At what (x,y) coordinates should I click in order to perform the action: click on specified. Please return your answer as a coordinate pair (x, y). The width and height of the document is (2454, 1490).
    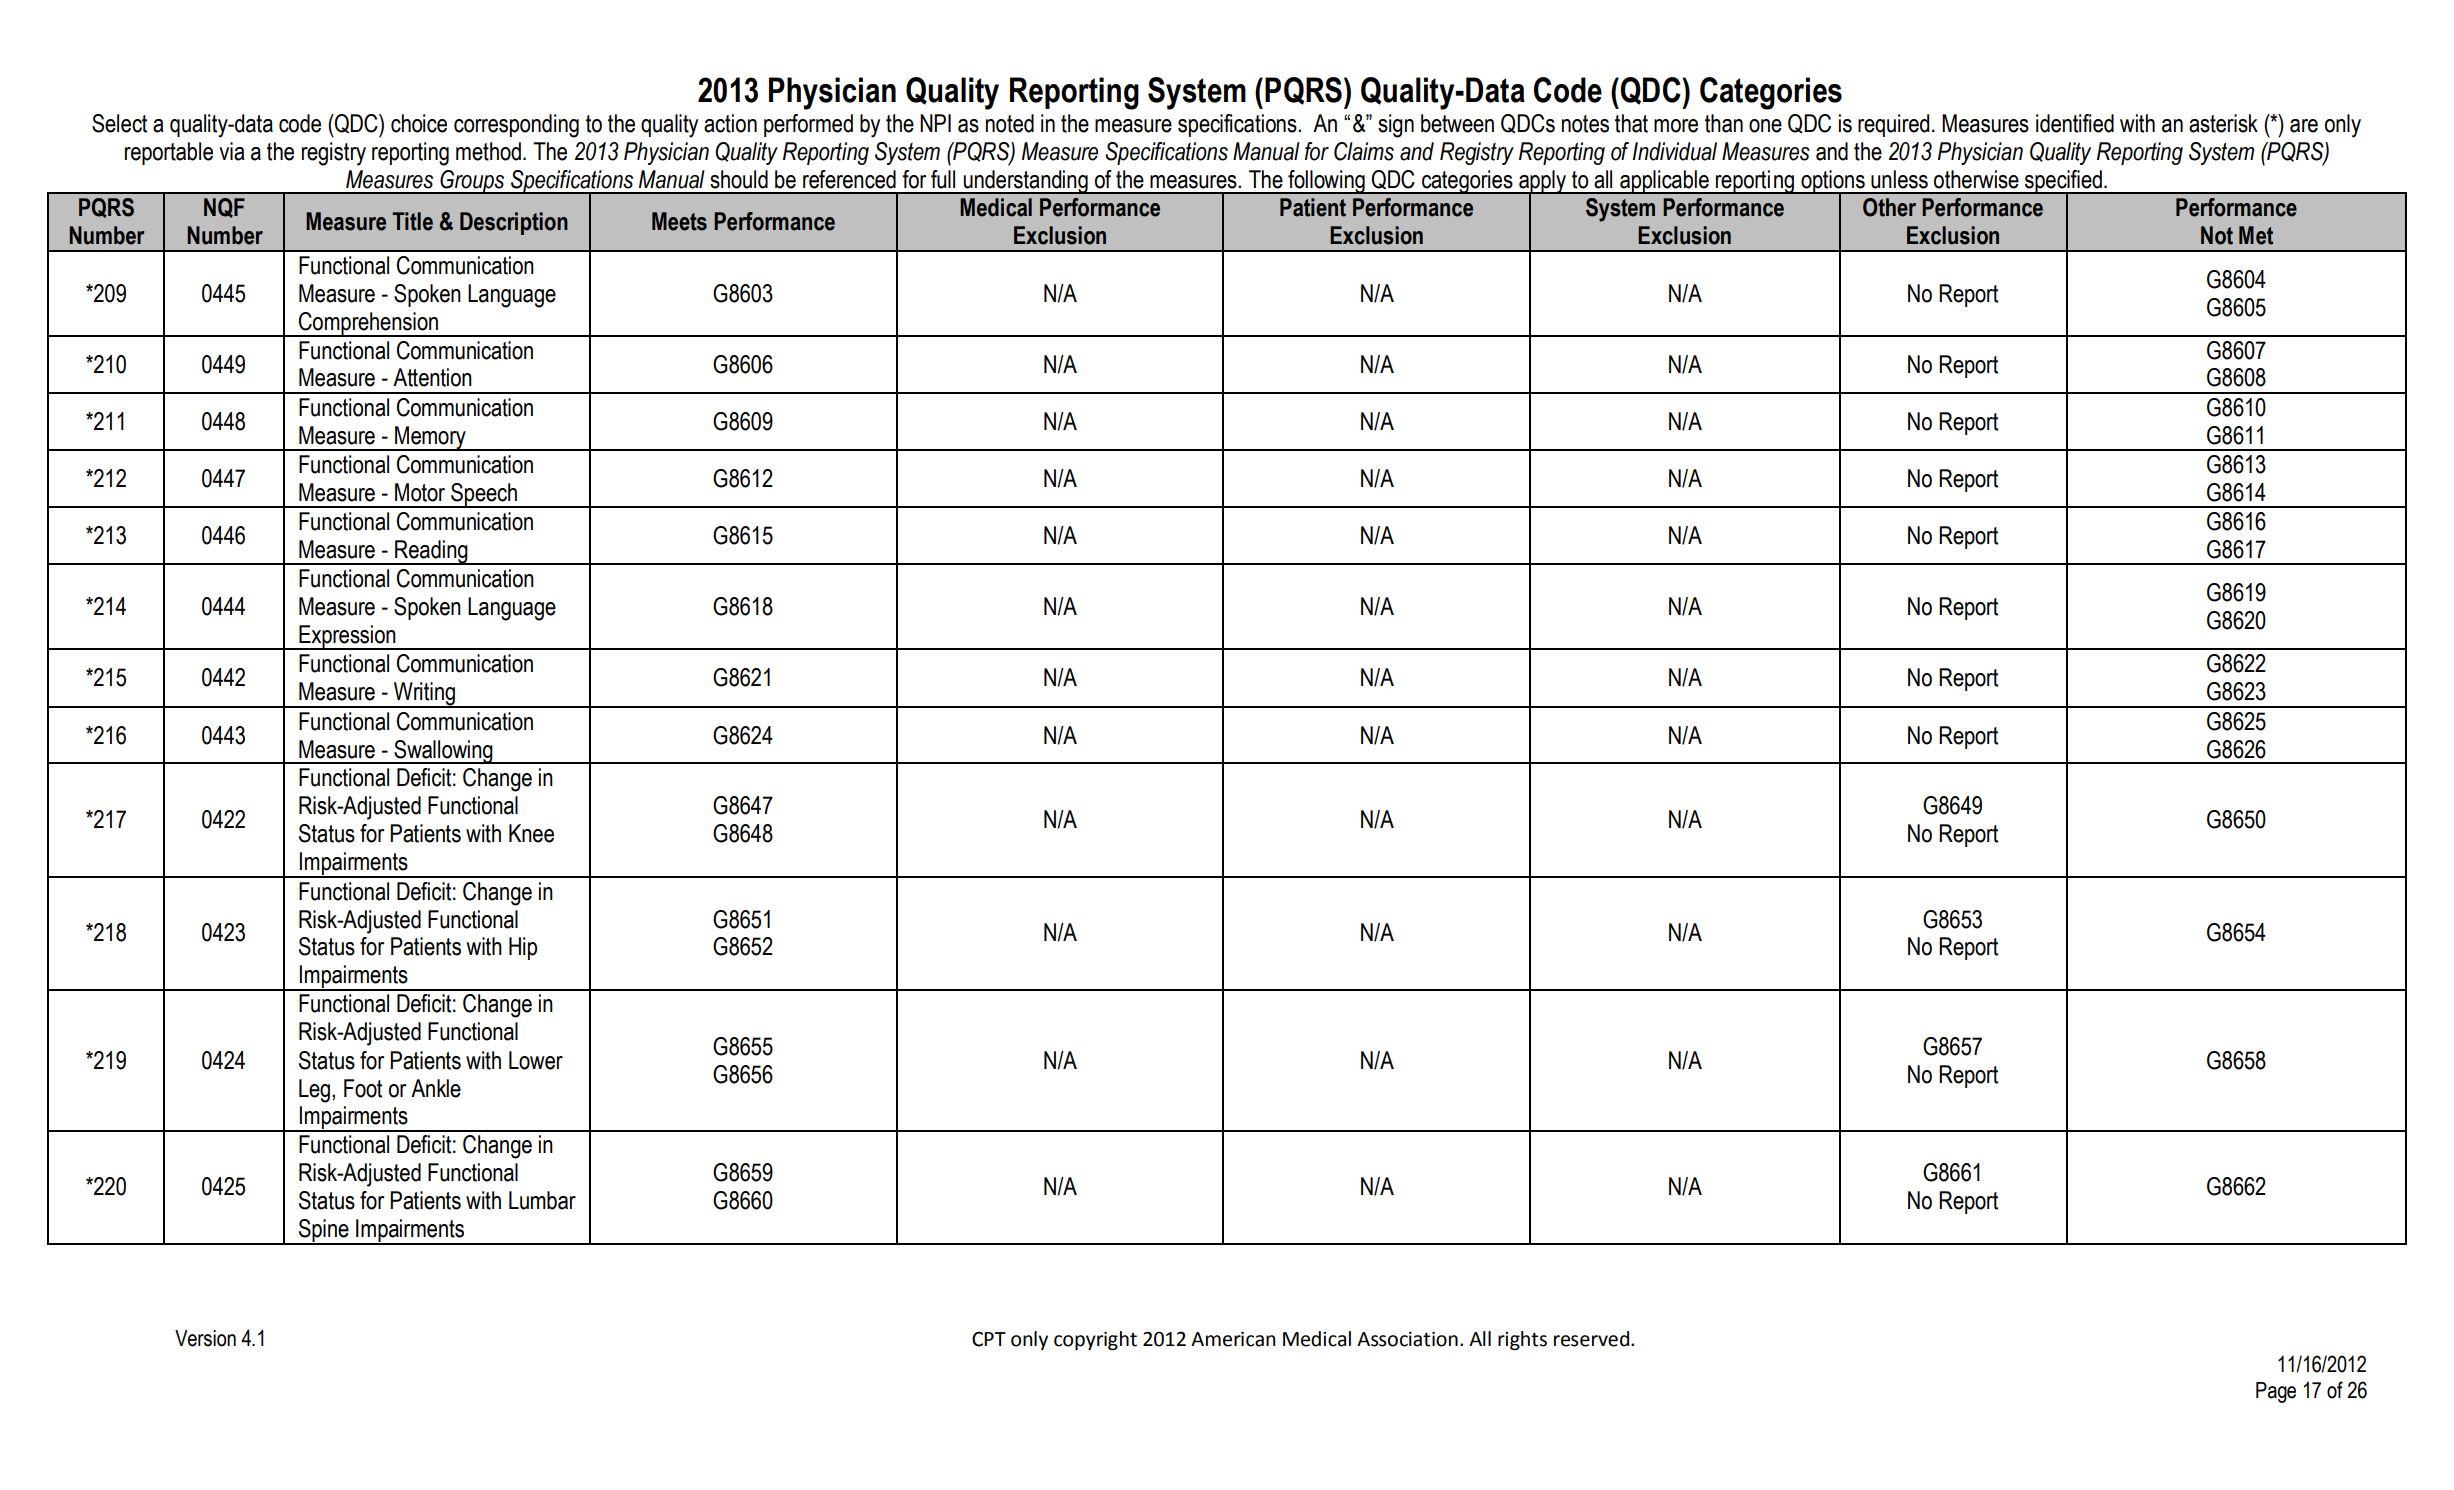
    Looking at the image, I should click on (2063, 182).
